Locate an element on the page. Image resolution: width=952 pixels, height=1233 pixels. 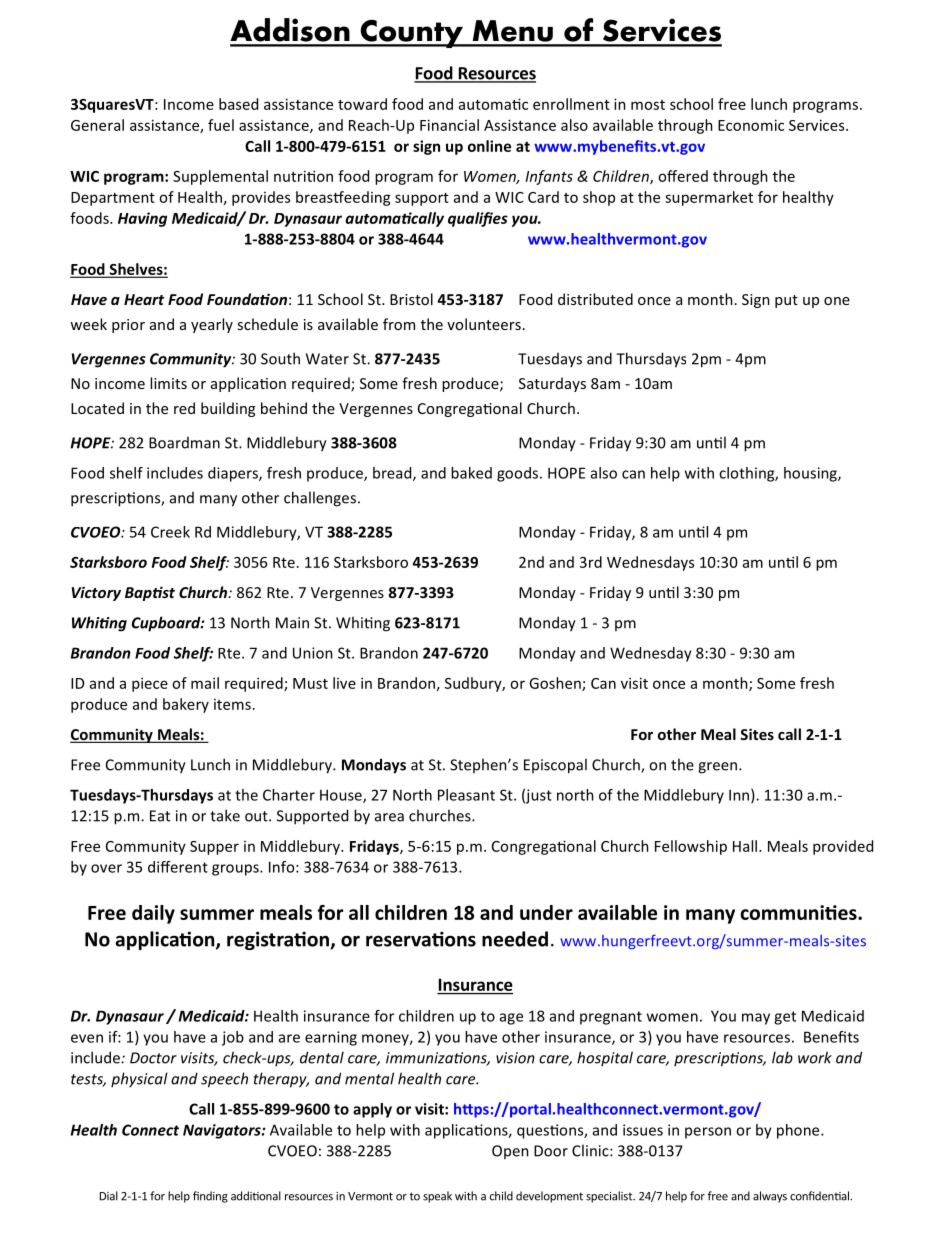
Economic is located at coordinates (751, 125).
